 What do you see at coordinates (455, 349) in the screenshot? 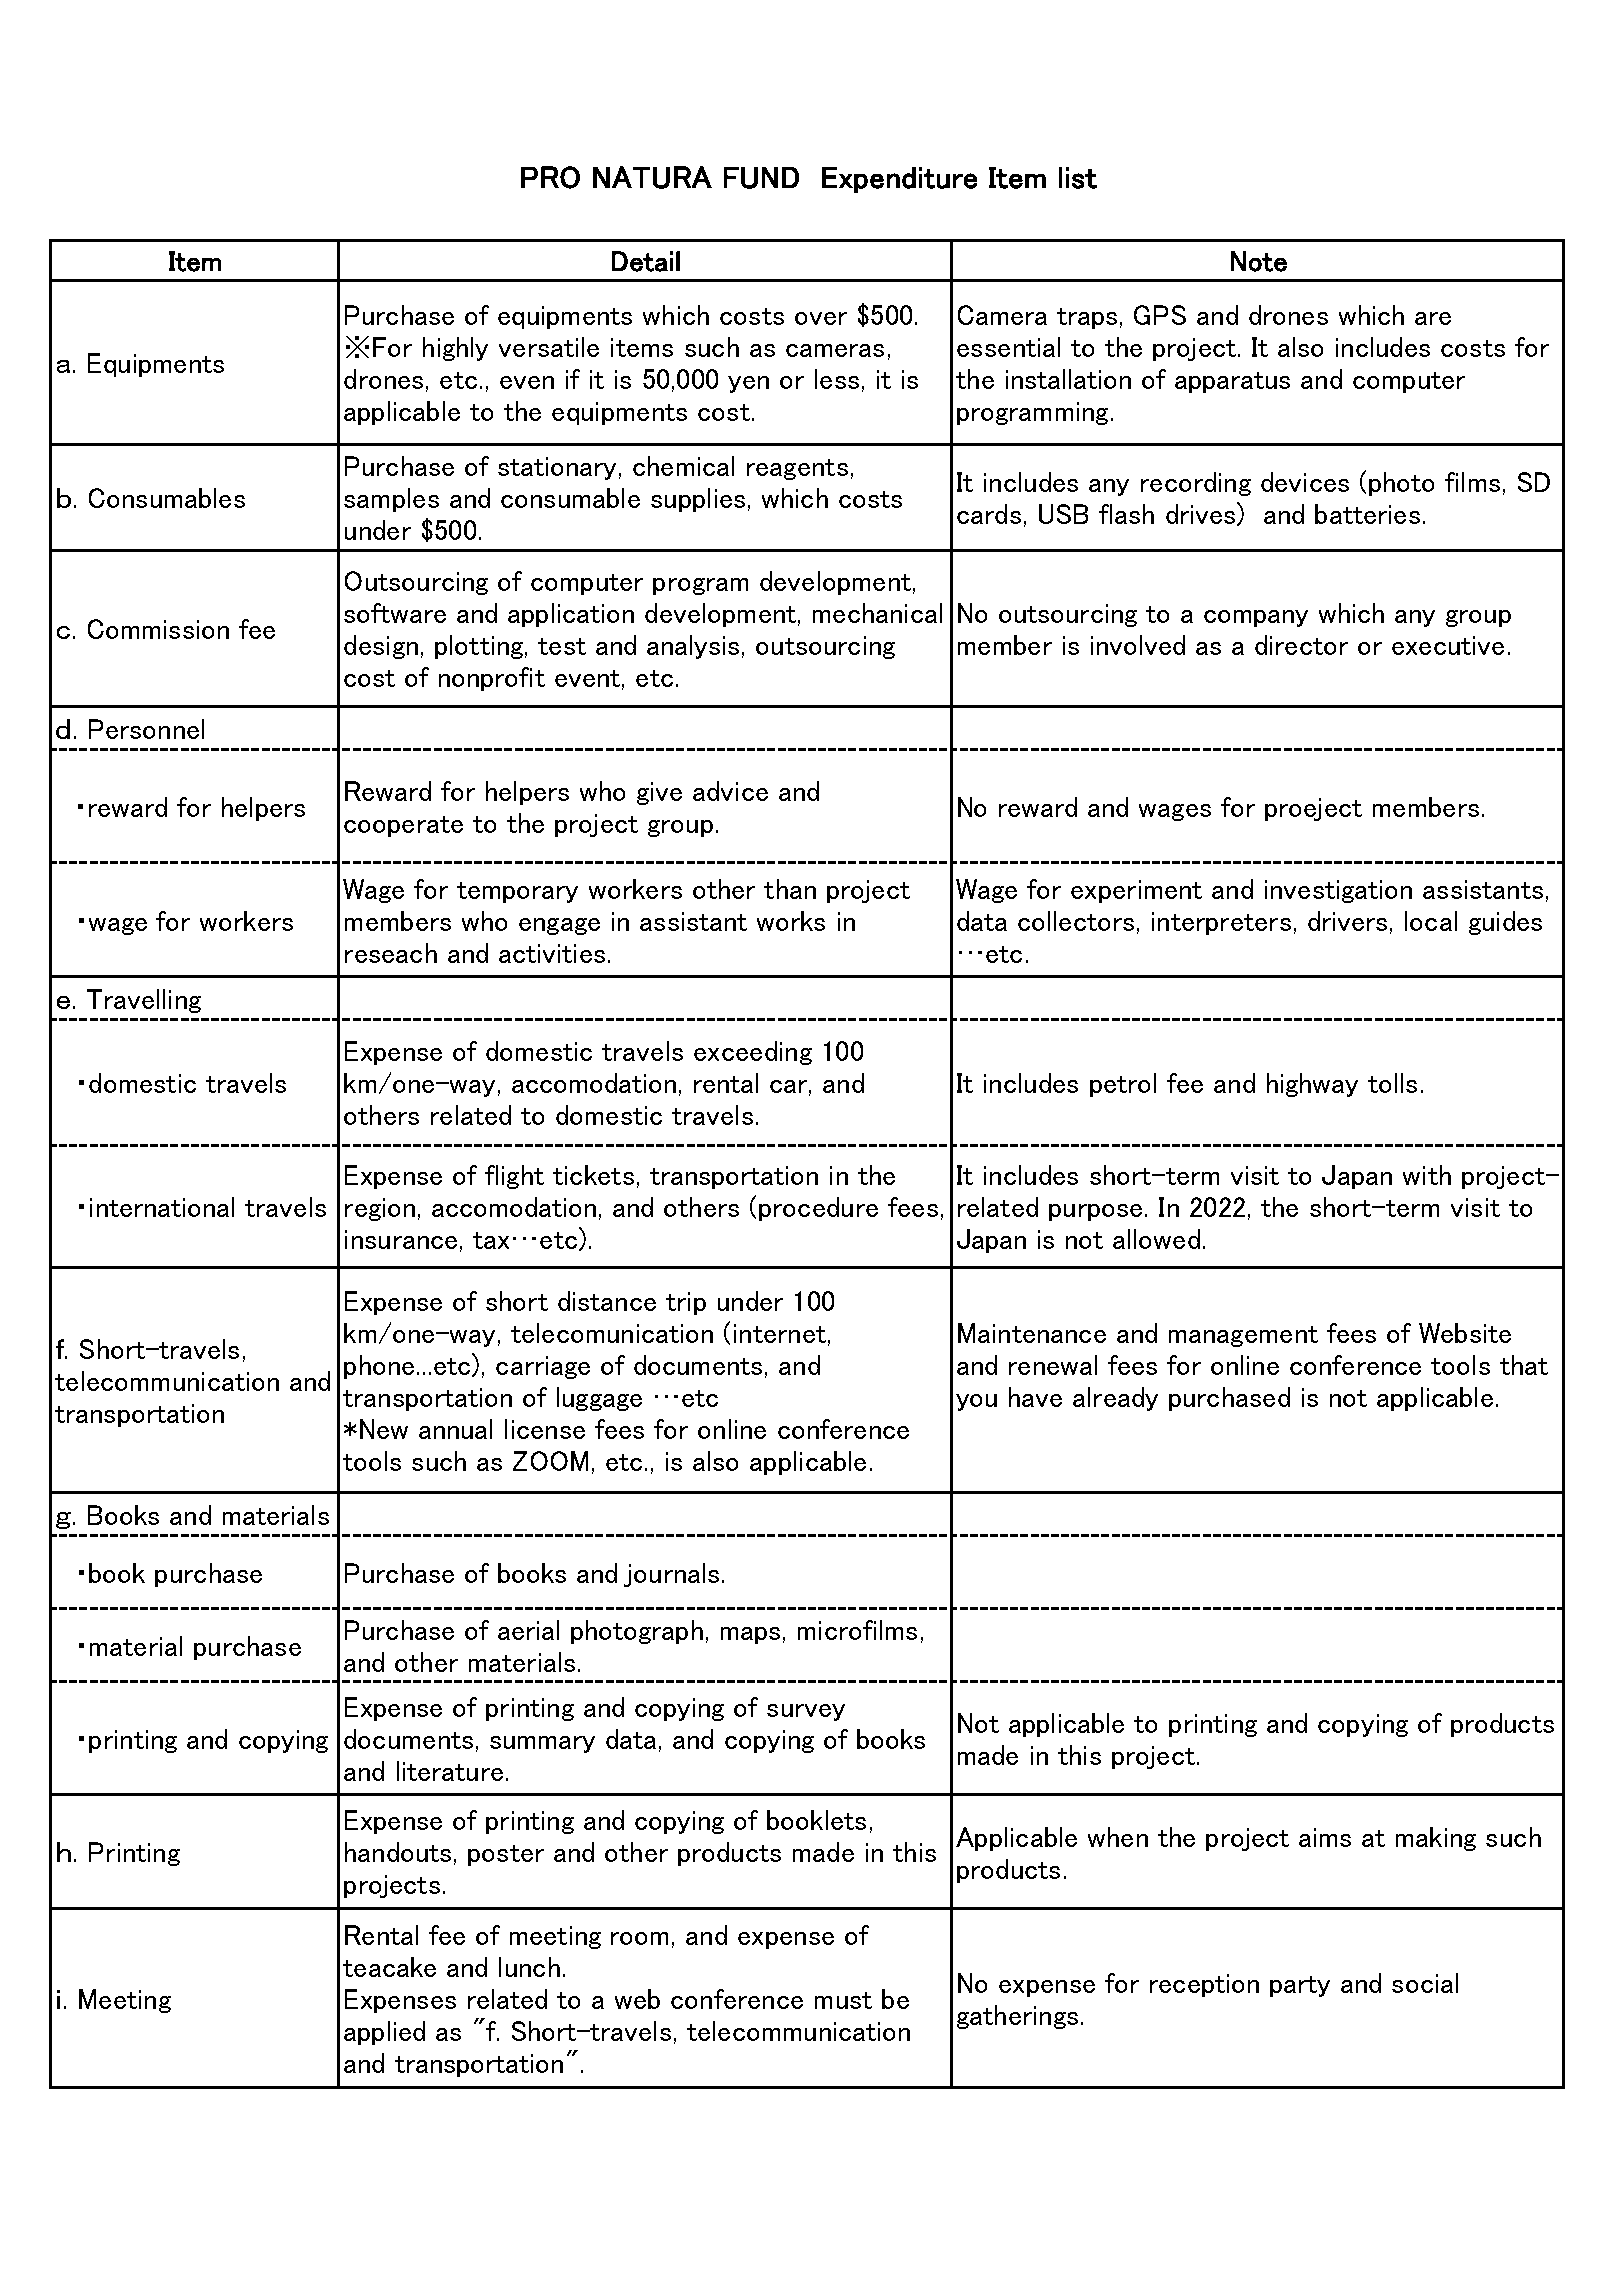
I see `highly` at bounding box center [455, 349].
